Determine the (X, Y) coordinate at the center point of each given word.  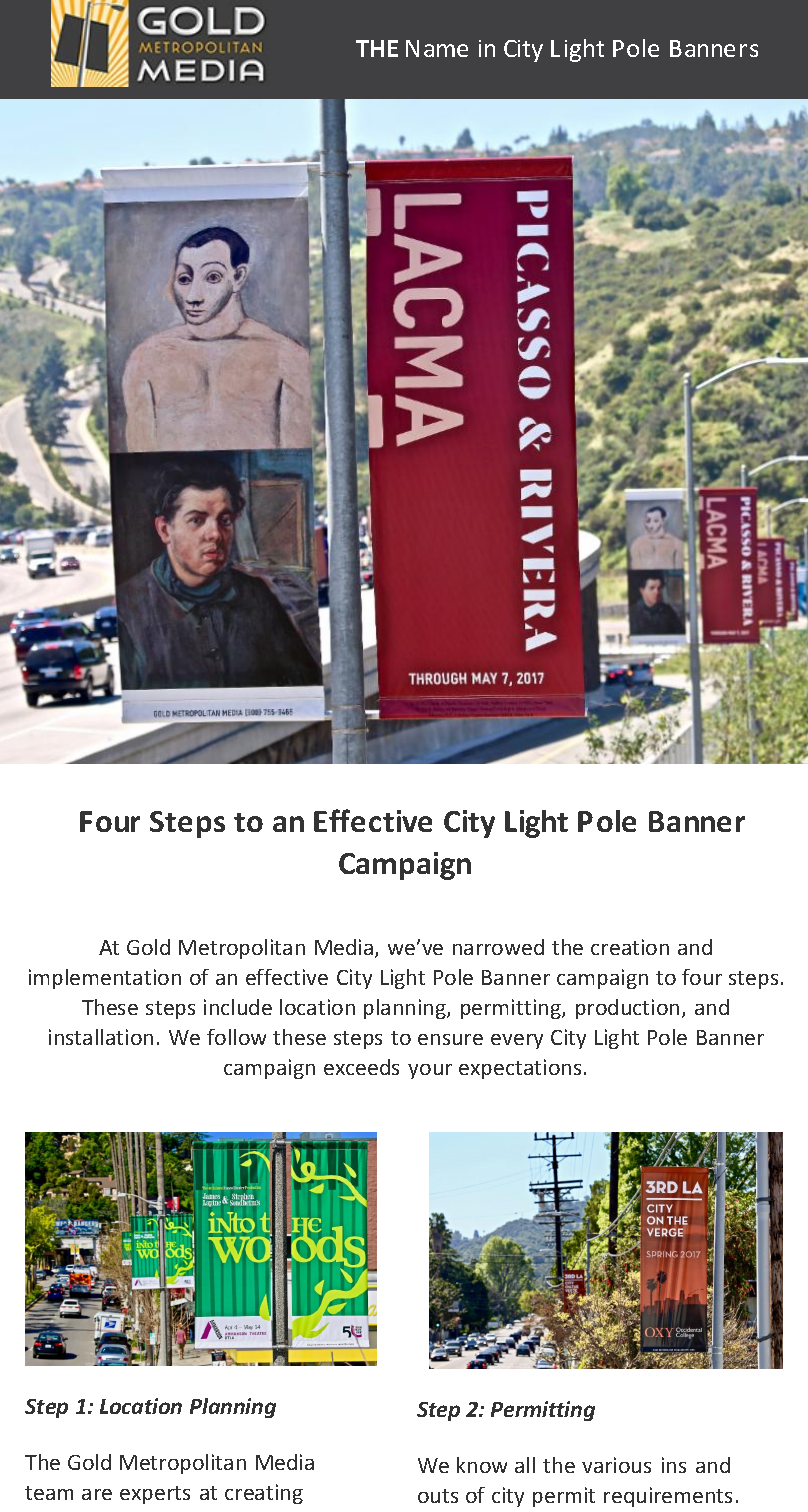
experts (155, 1495)
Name (437, 48)
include (238, 1007)
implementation (105, 979)
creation (630, 947)
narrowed (498, 947)
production (627, 1009)
